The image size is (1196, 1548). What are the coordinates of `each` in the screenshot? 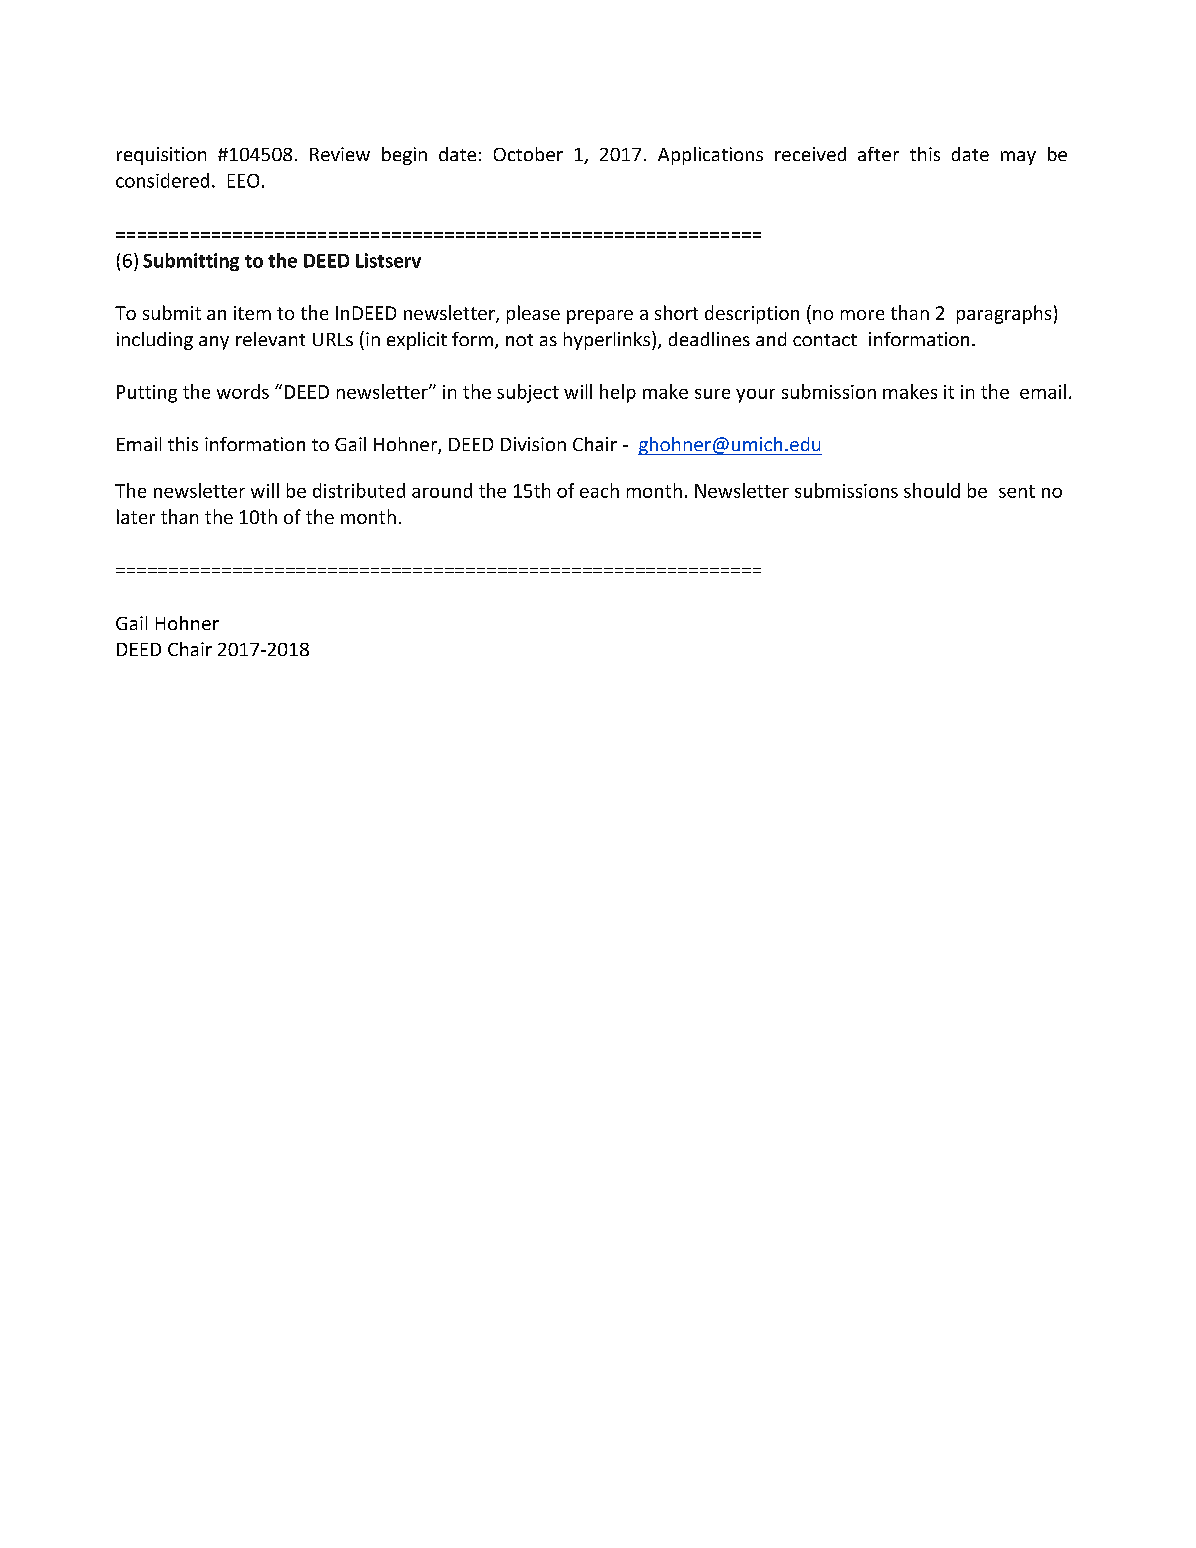 It's located at (599, 490).
